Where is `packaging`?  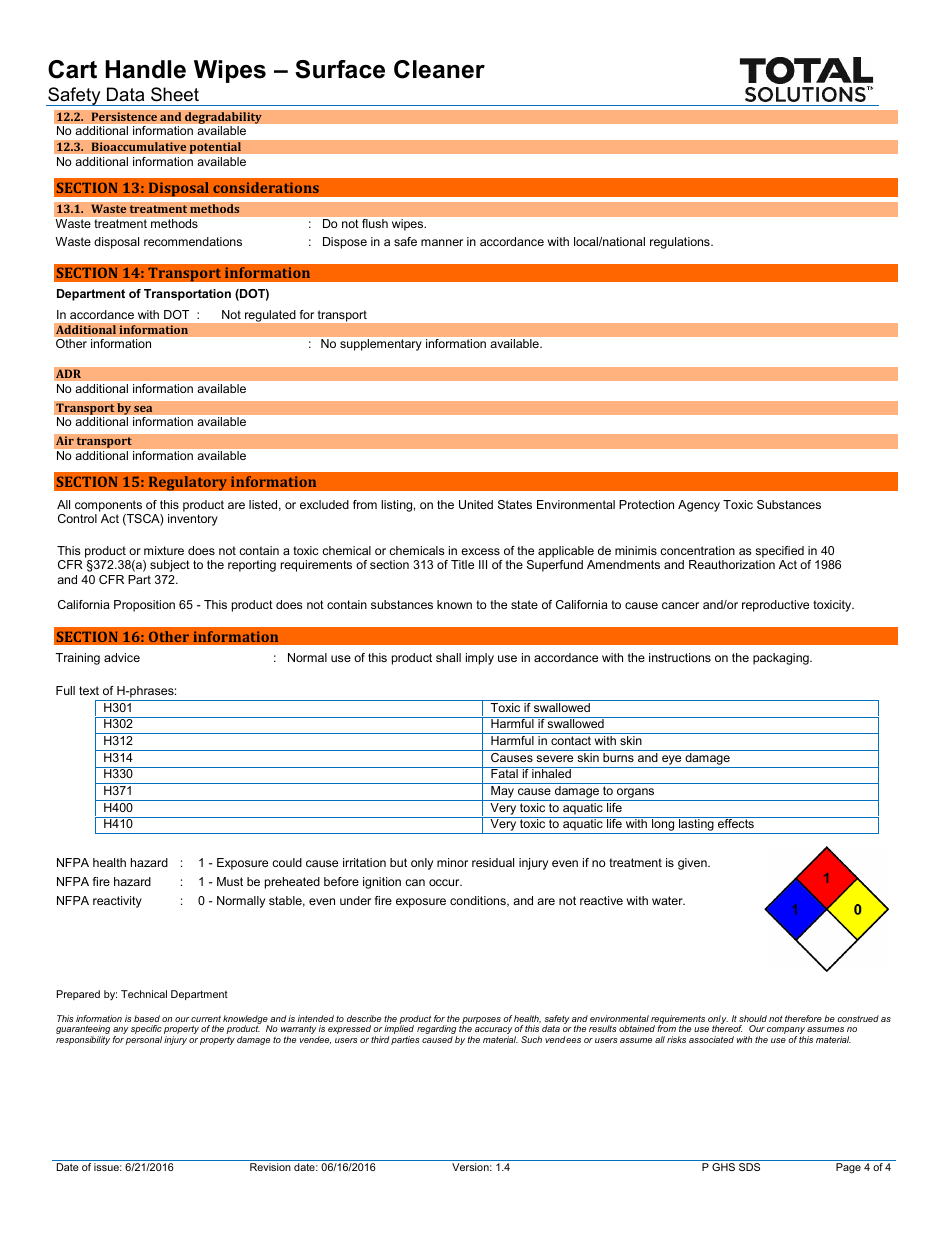
packaging is located at coordinates (782, 659).
